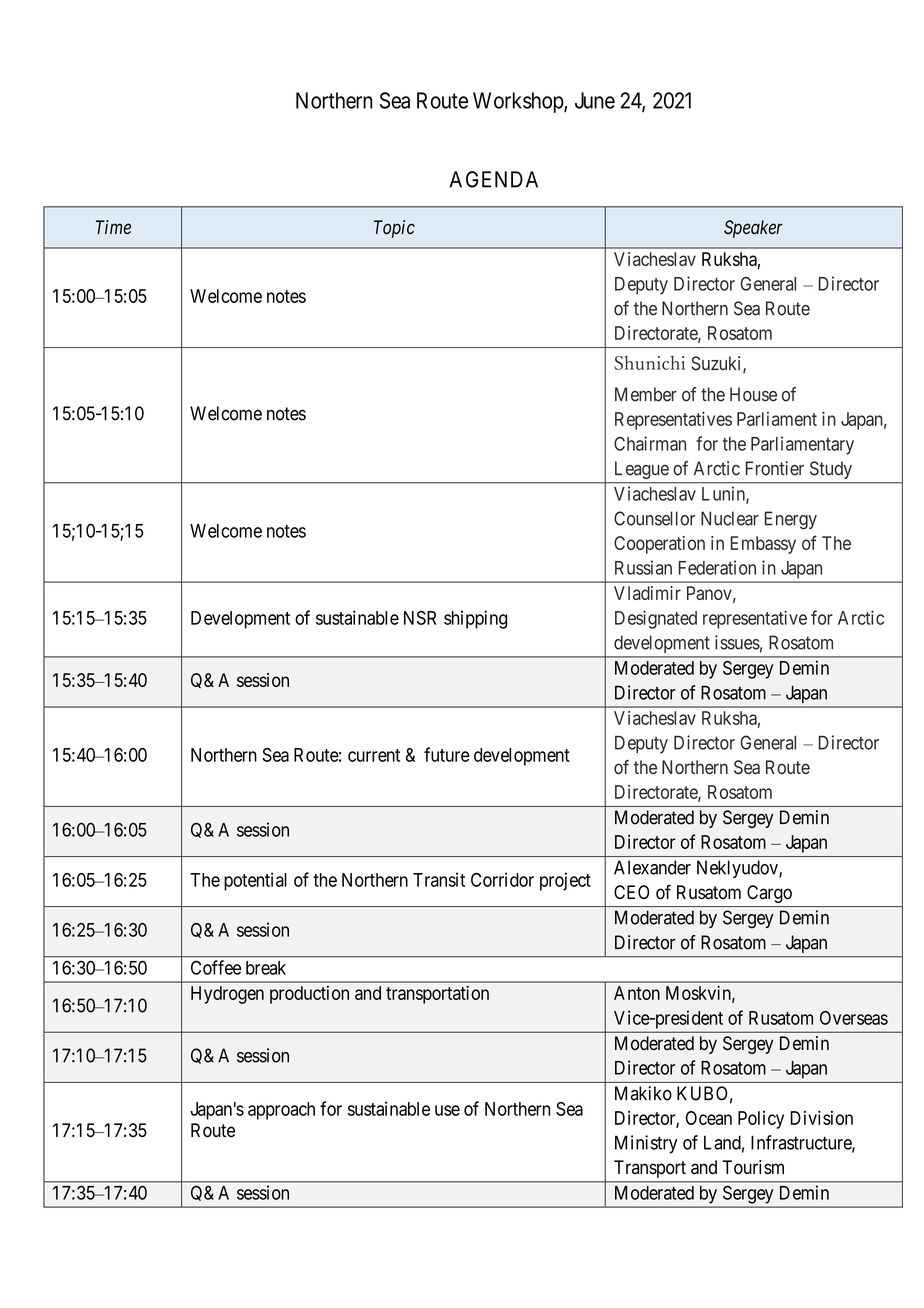 This screenshot has height=1308, width=924. What do you see at coordinates (255, 881) in the screenshot?
I see `potential` at bounding box center [255, 881].
